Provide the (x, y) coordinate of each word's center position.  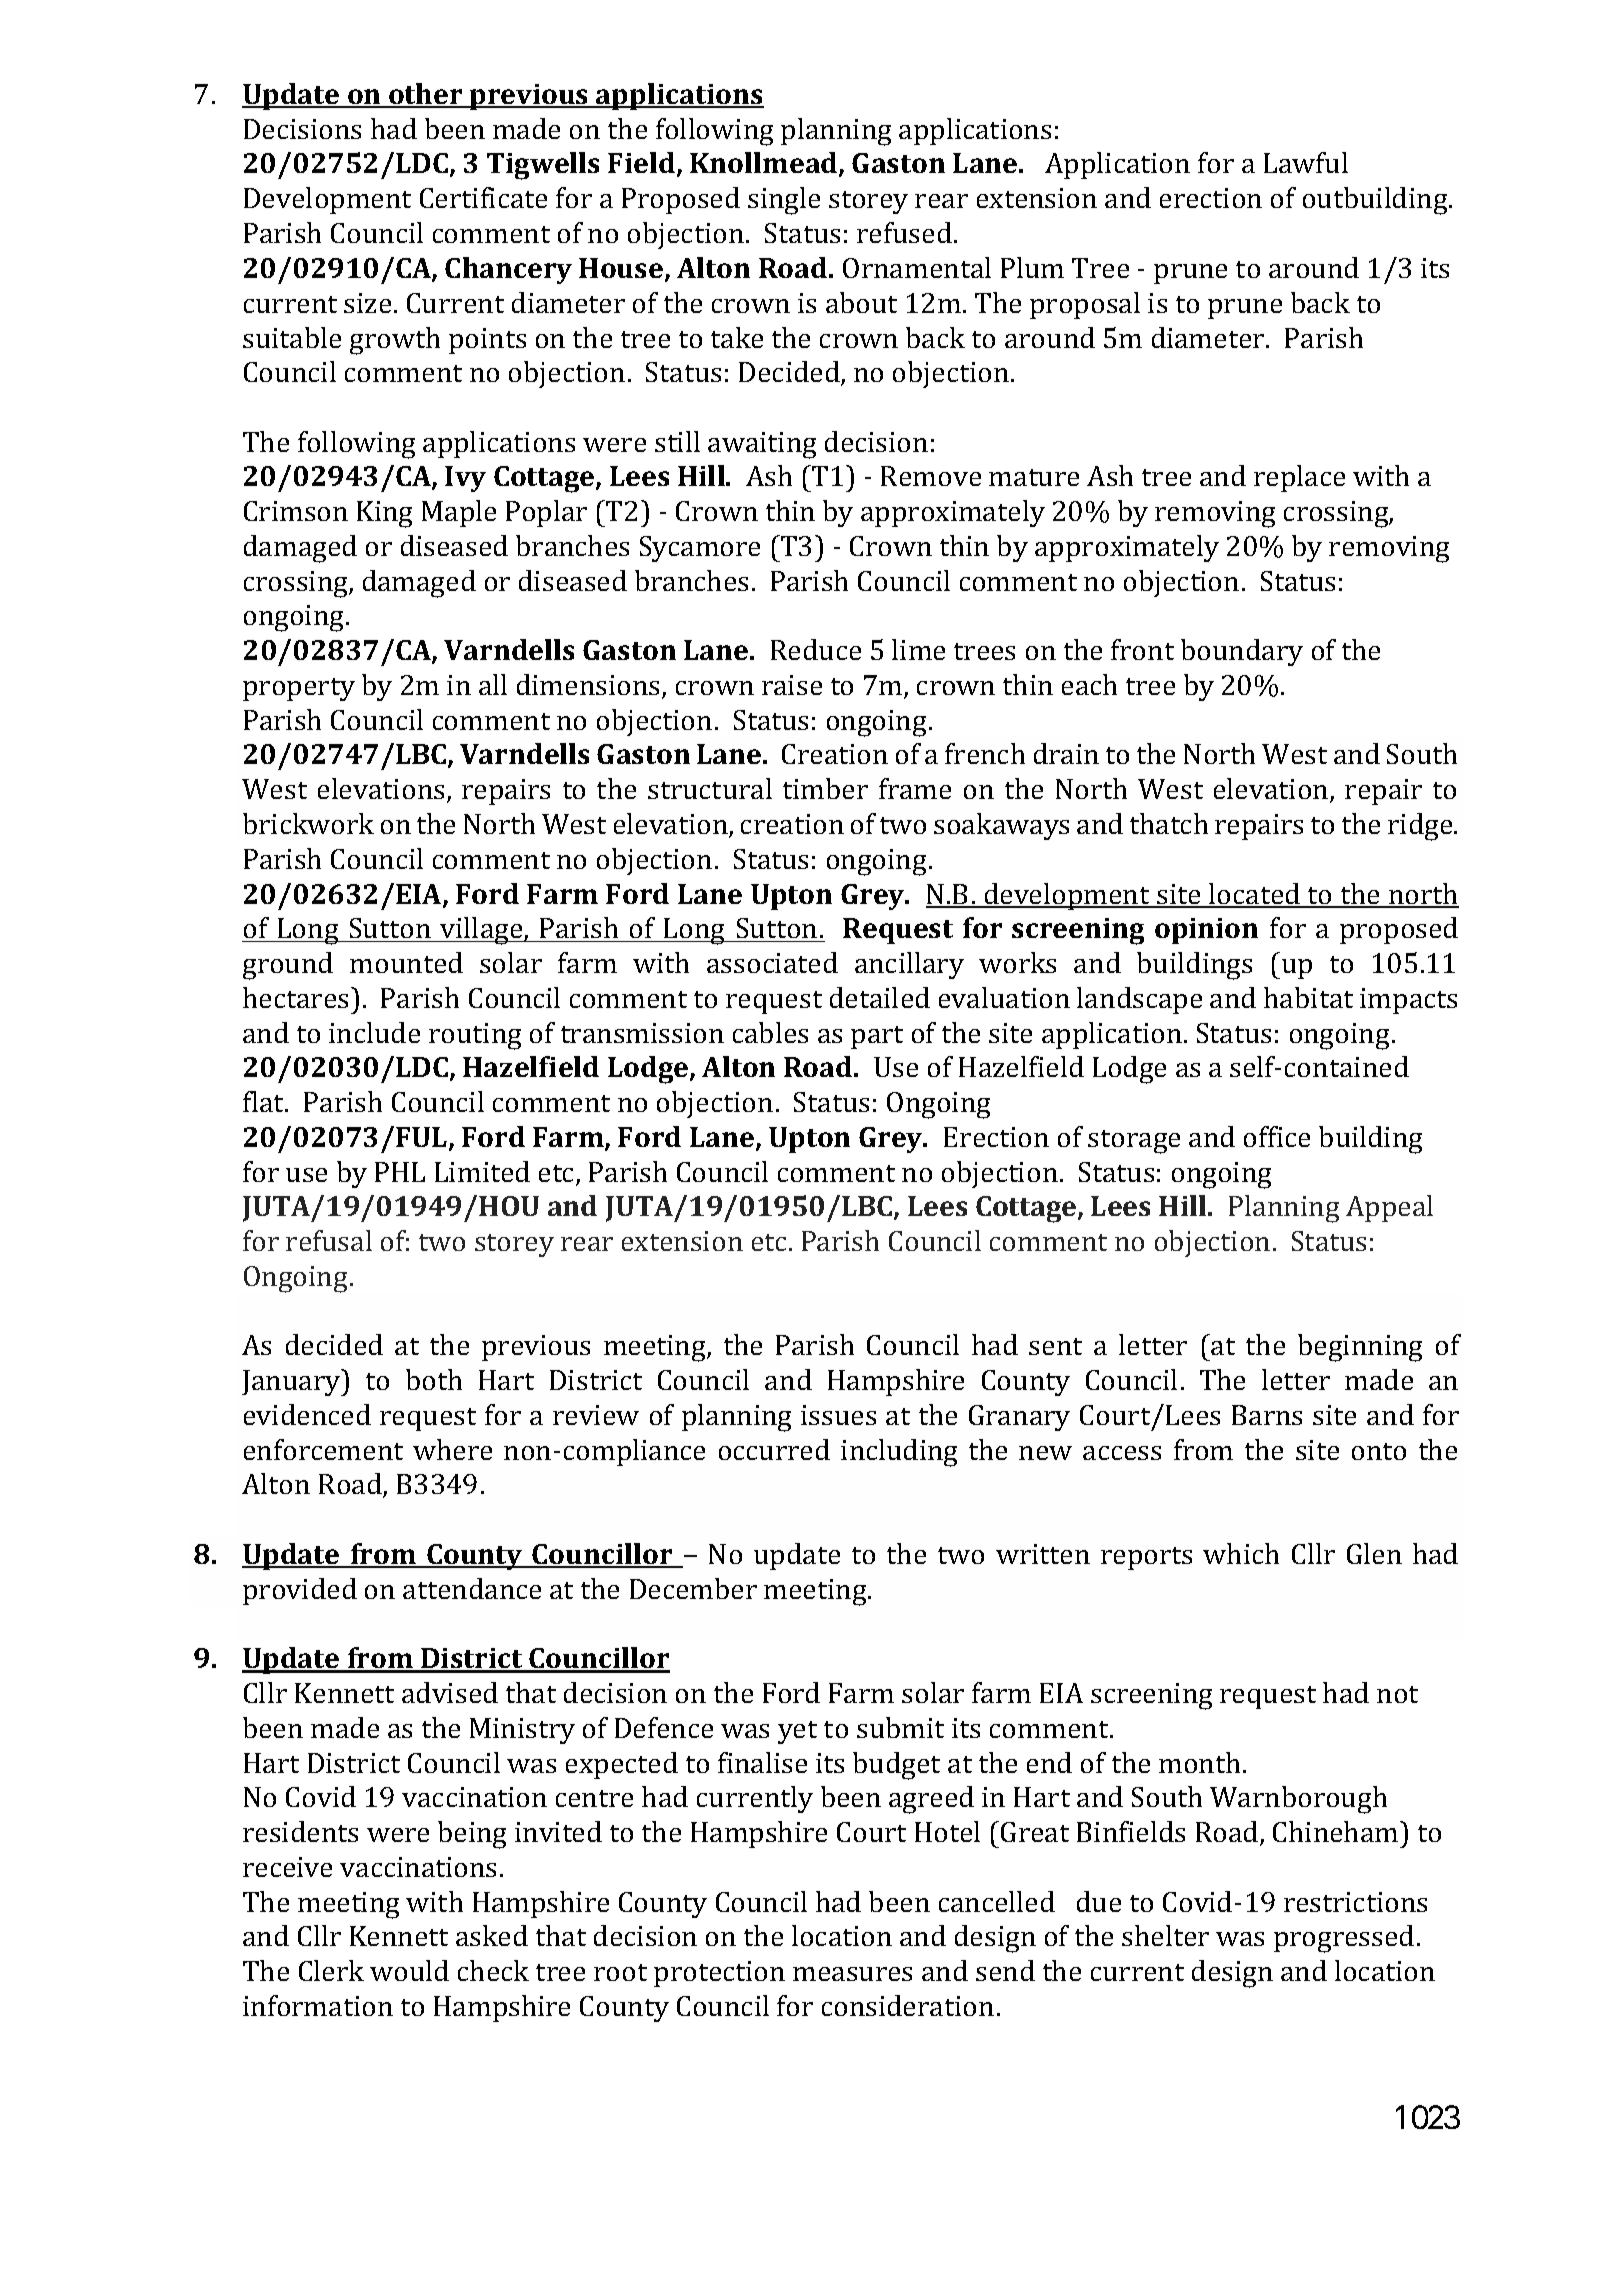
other (426, 95)
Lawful (1306, 162)
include (374, 1032)
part (877, 1037)
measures (852, 1974)
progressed (1344, 1939)
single (784, 201)
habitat (1308, 997)
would (409, 1970)
